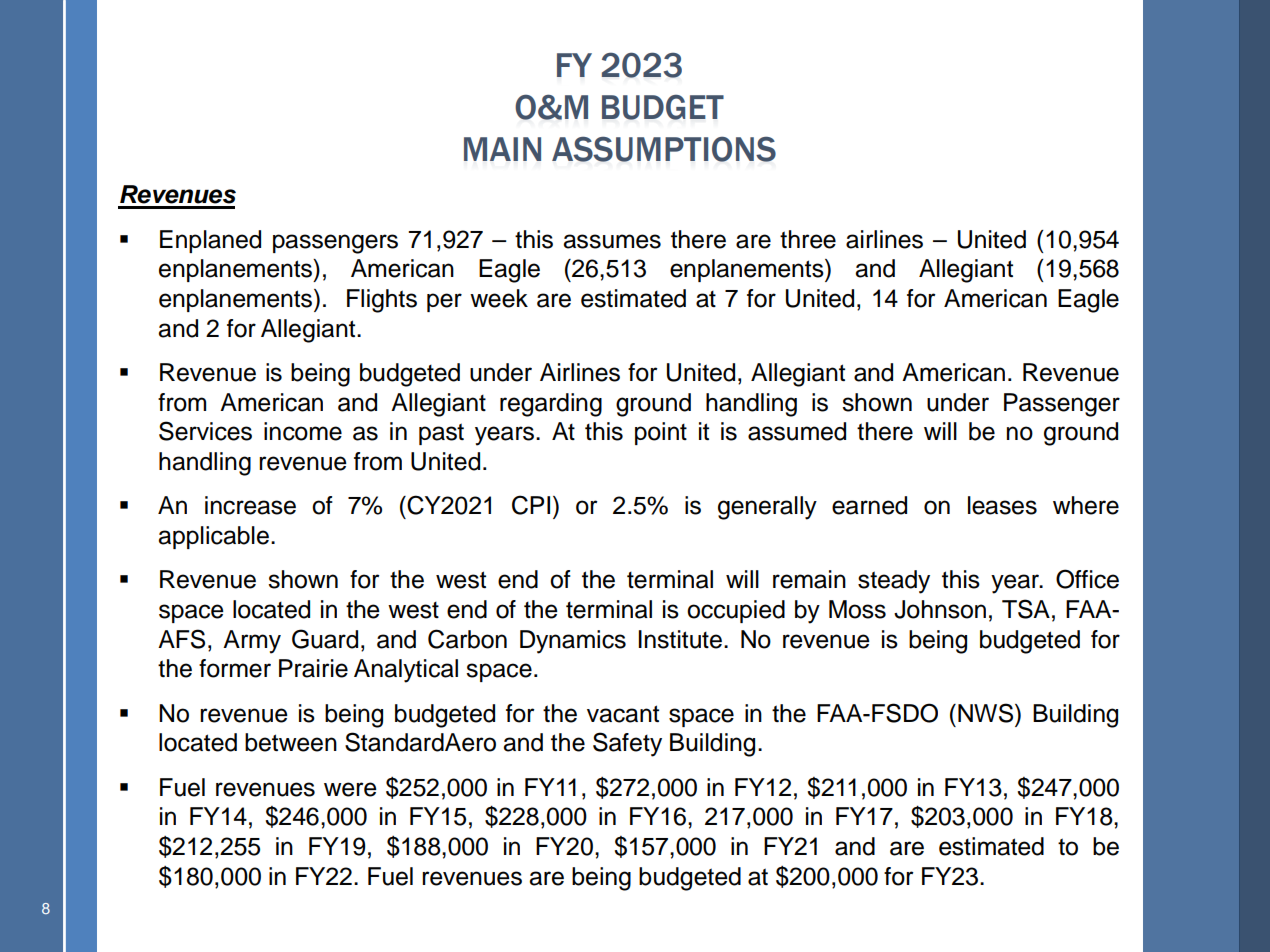 The height and width of the image is (952, 1270). What do you see at coordinates (627, 744) in the image?
I see `Safety` at bounding box center [627, 744].
